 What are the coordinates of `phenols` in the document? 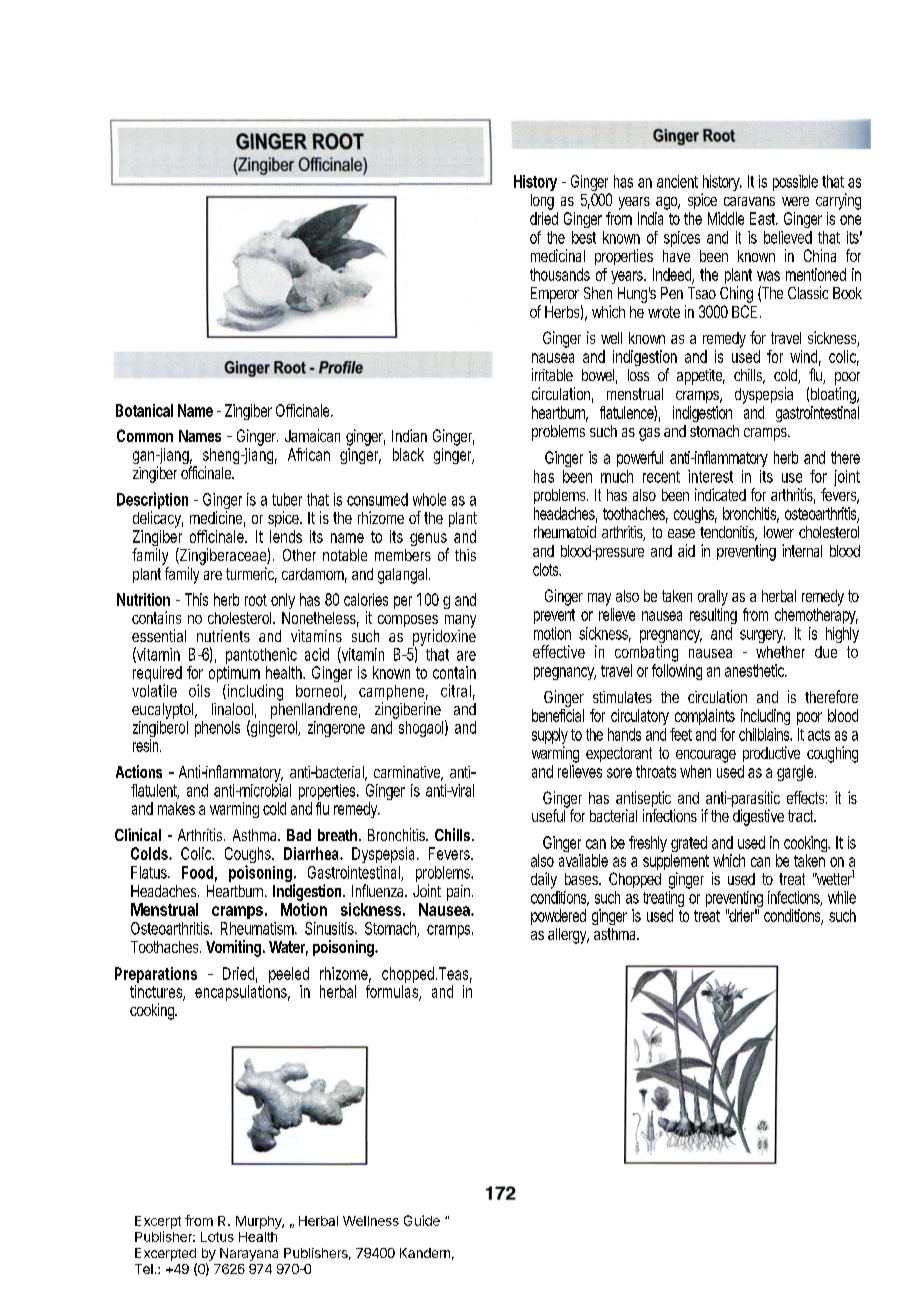 It's located at (217, 729).
